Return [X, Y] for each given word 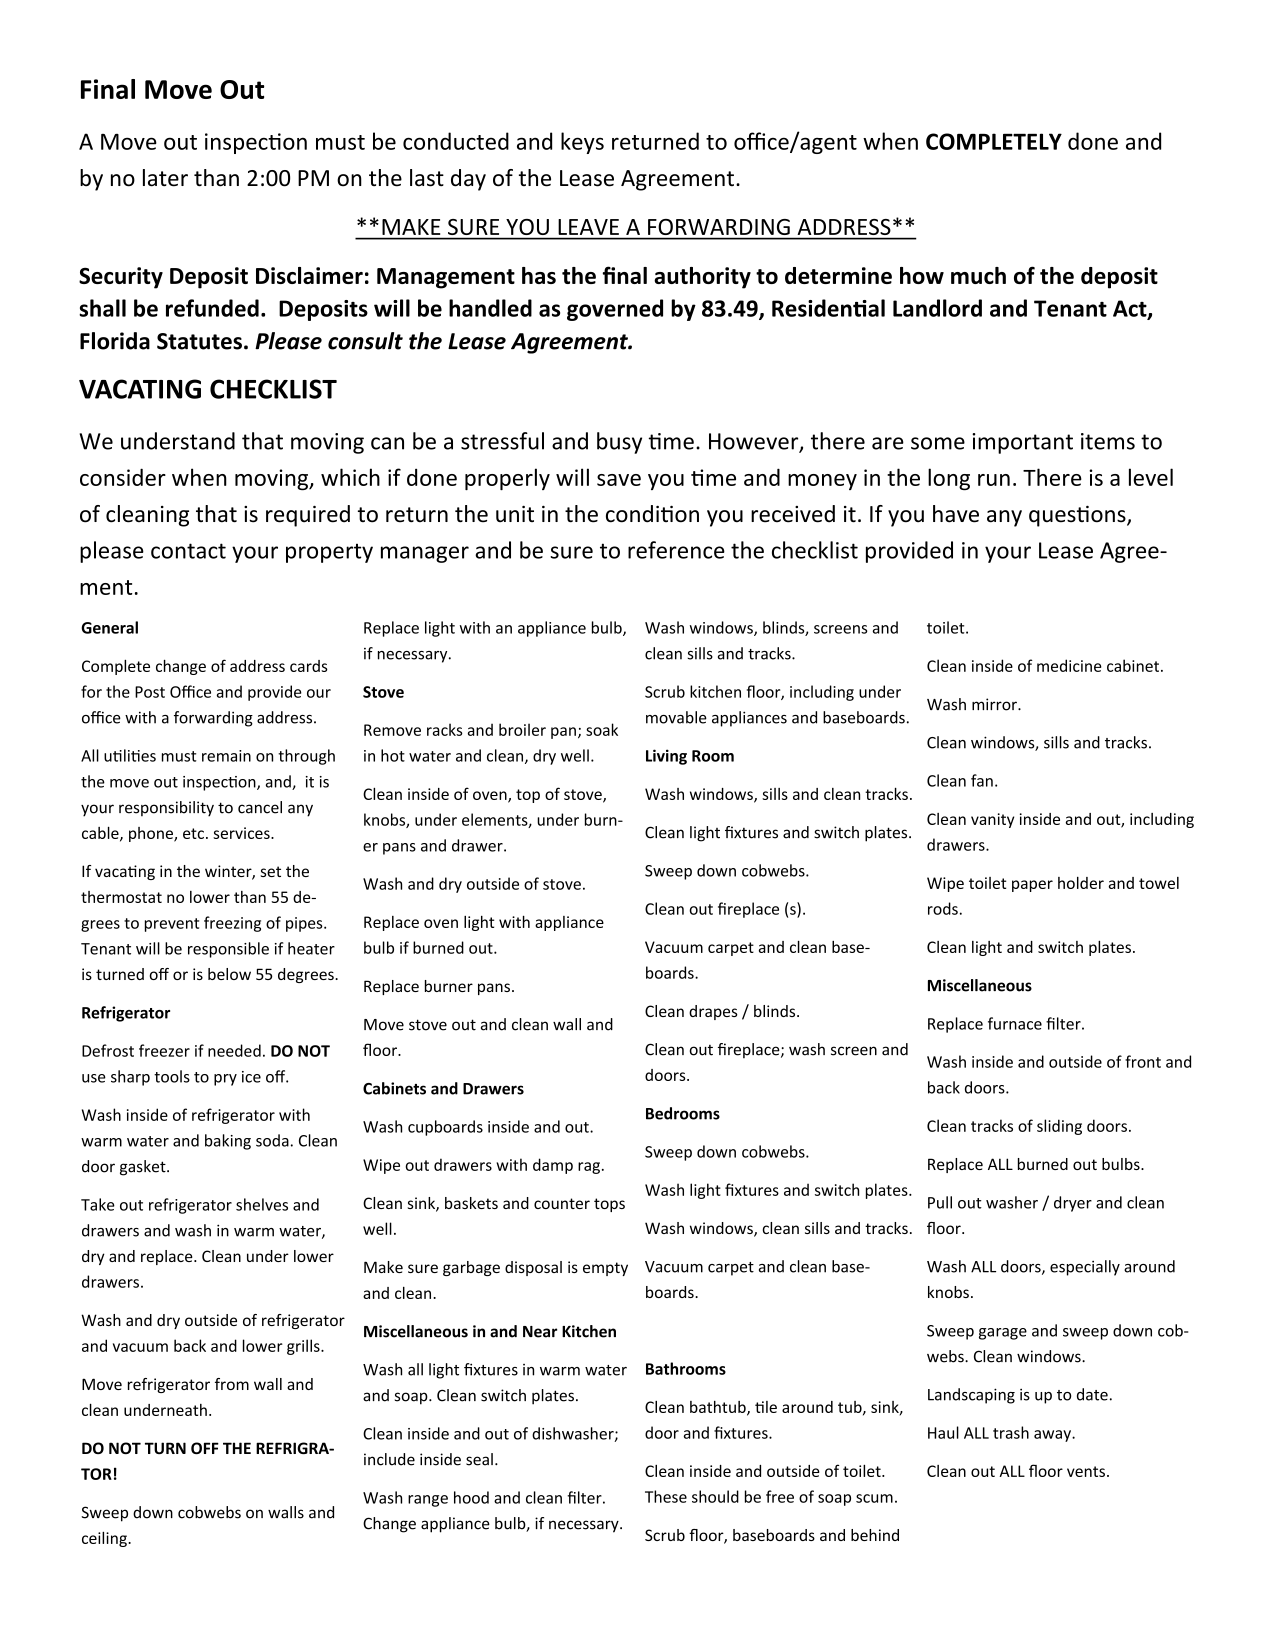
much [978, 275]
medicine [1069, 665]
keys [582, 143]
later [165, 178]
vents [1086, 1471]
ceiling [105, 1539]
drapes [713, 1012]
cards [309, 666]
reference [676, 550]
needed [234, 1050]
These [666, 1496]
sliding [1059, 1127]
